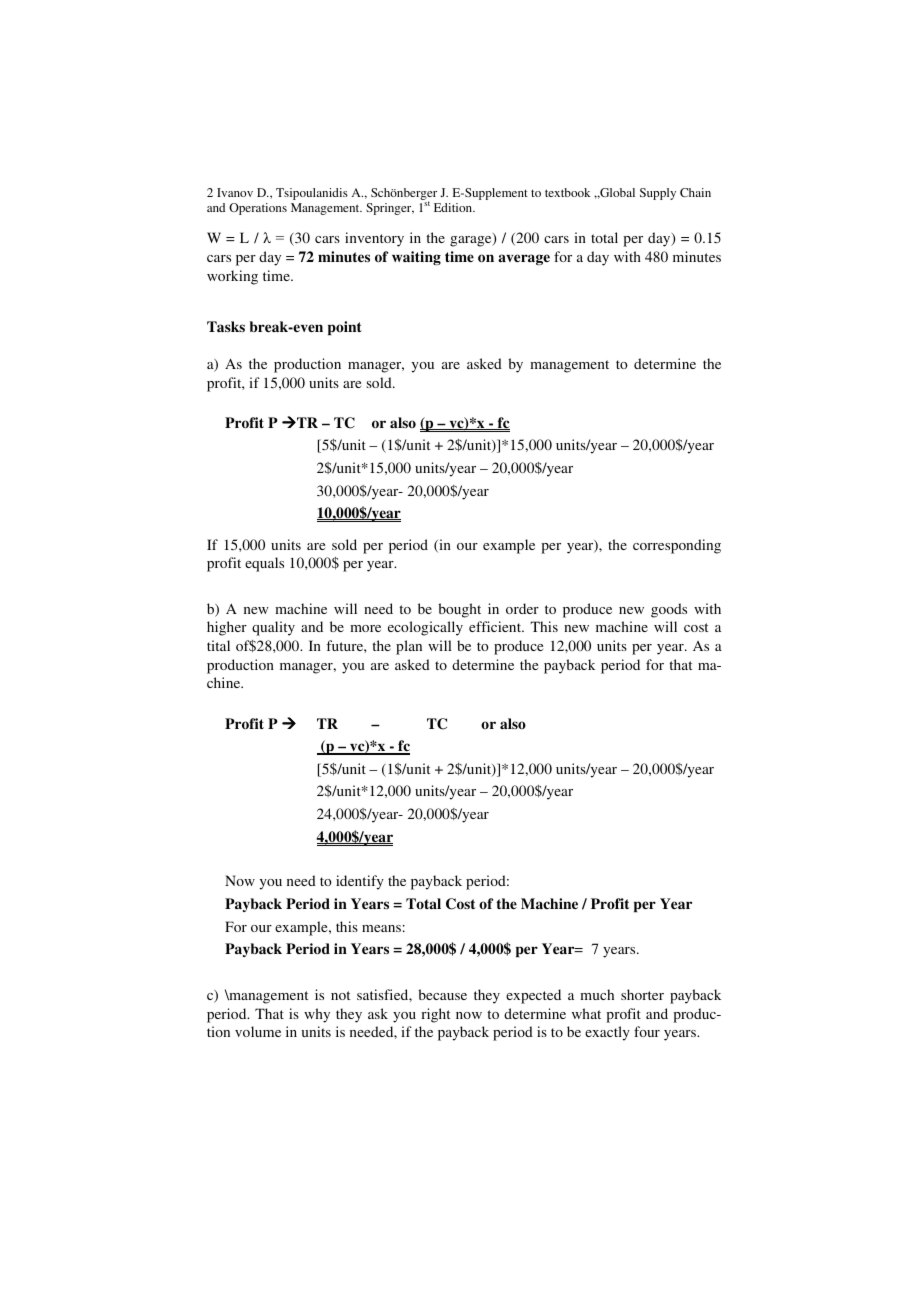 This screenshot has height=1308, width=924. Describe the element at coordinates (442, 994) in the screenshot. I see `because` at that location.
